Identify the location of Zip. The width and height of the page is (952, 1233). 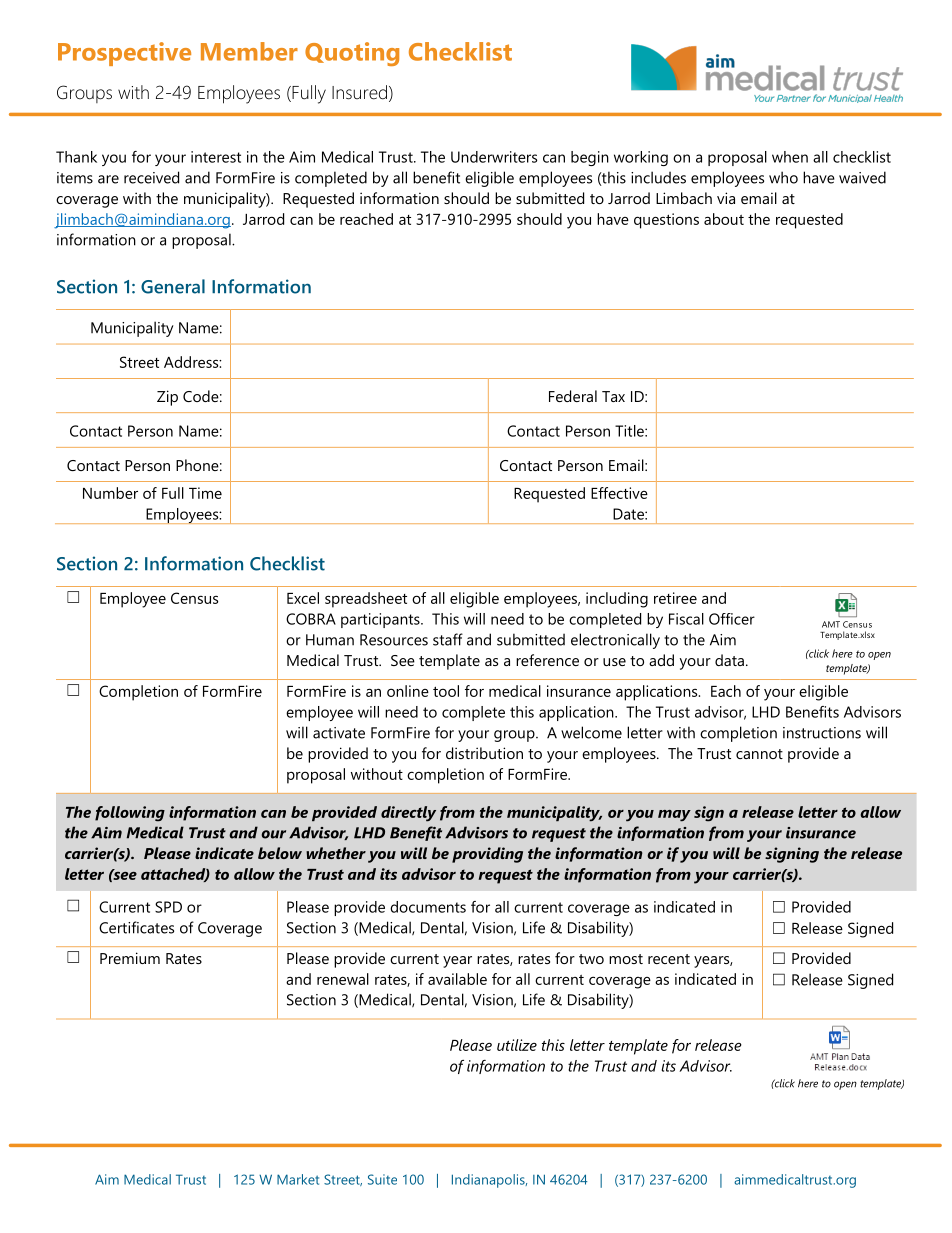
(167, 398).
